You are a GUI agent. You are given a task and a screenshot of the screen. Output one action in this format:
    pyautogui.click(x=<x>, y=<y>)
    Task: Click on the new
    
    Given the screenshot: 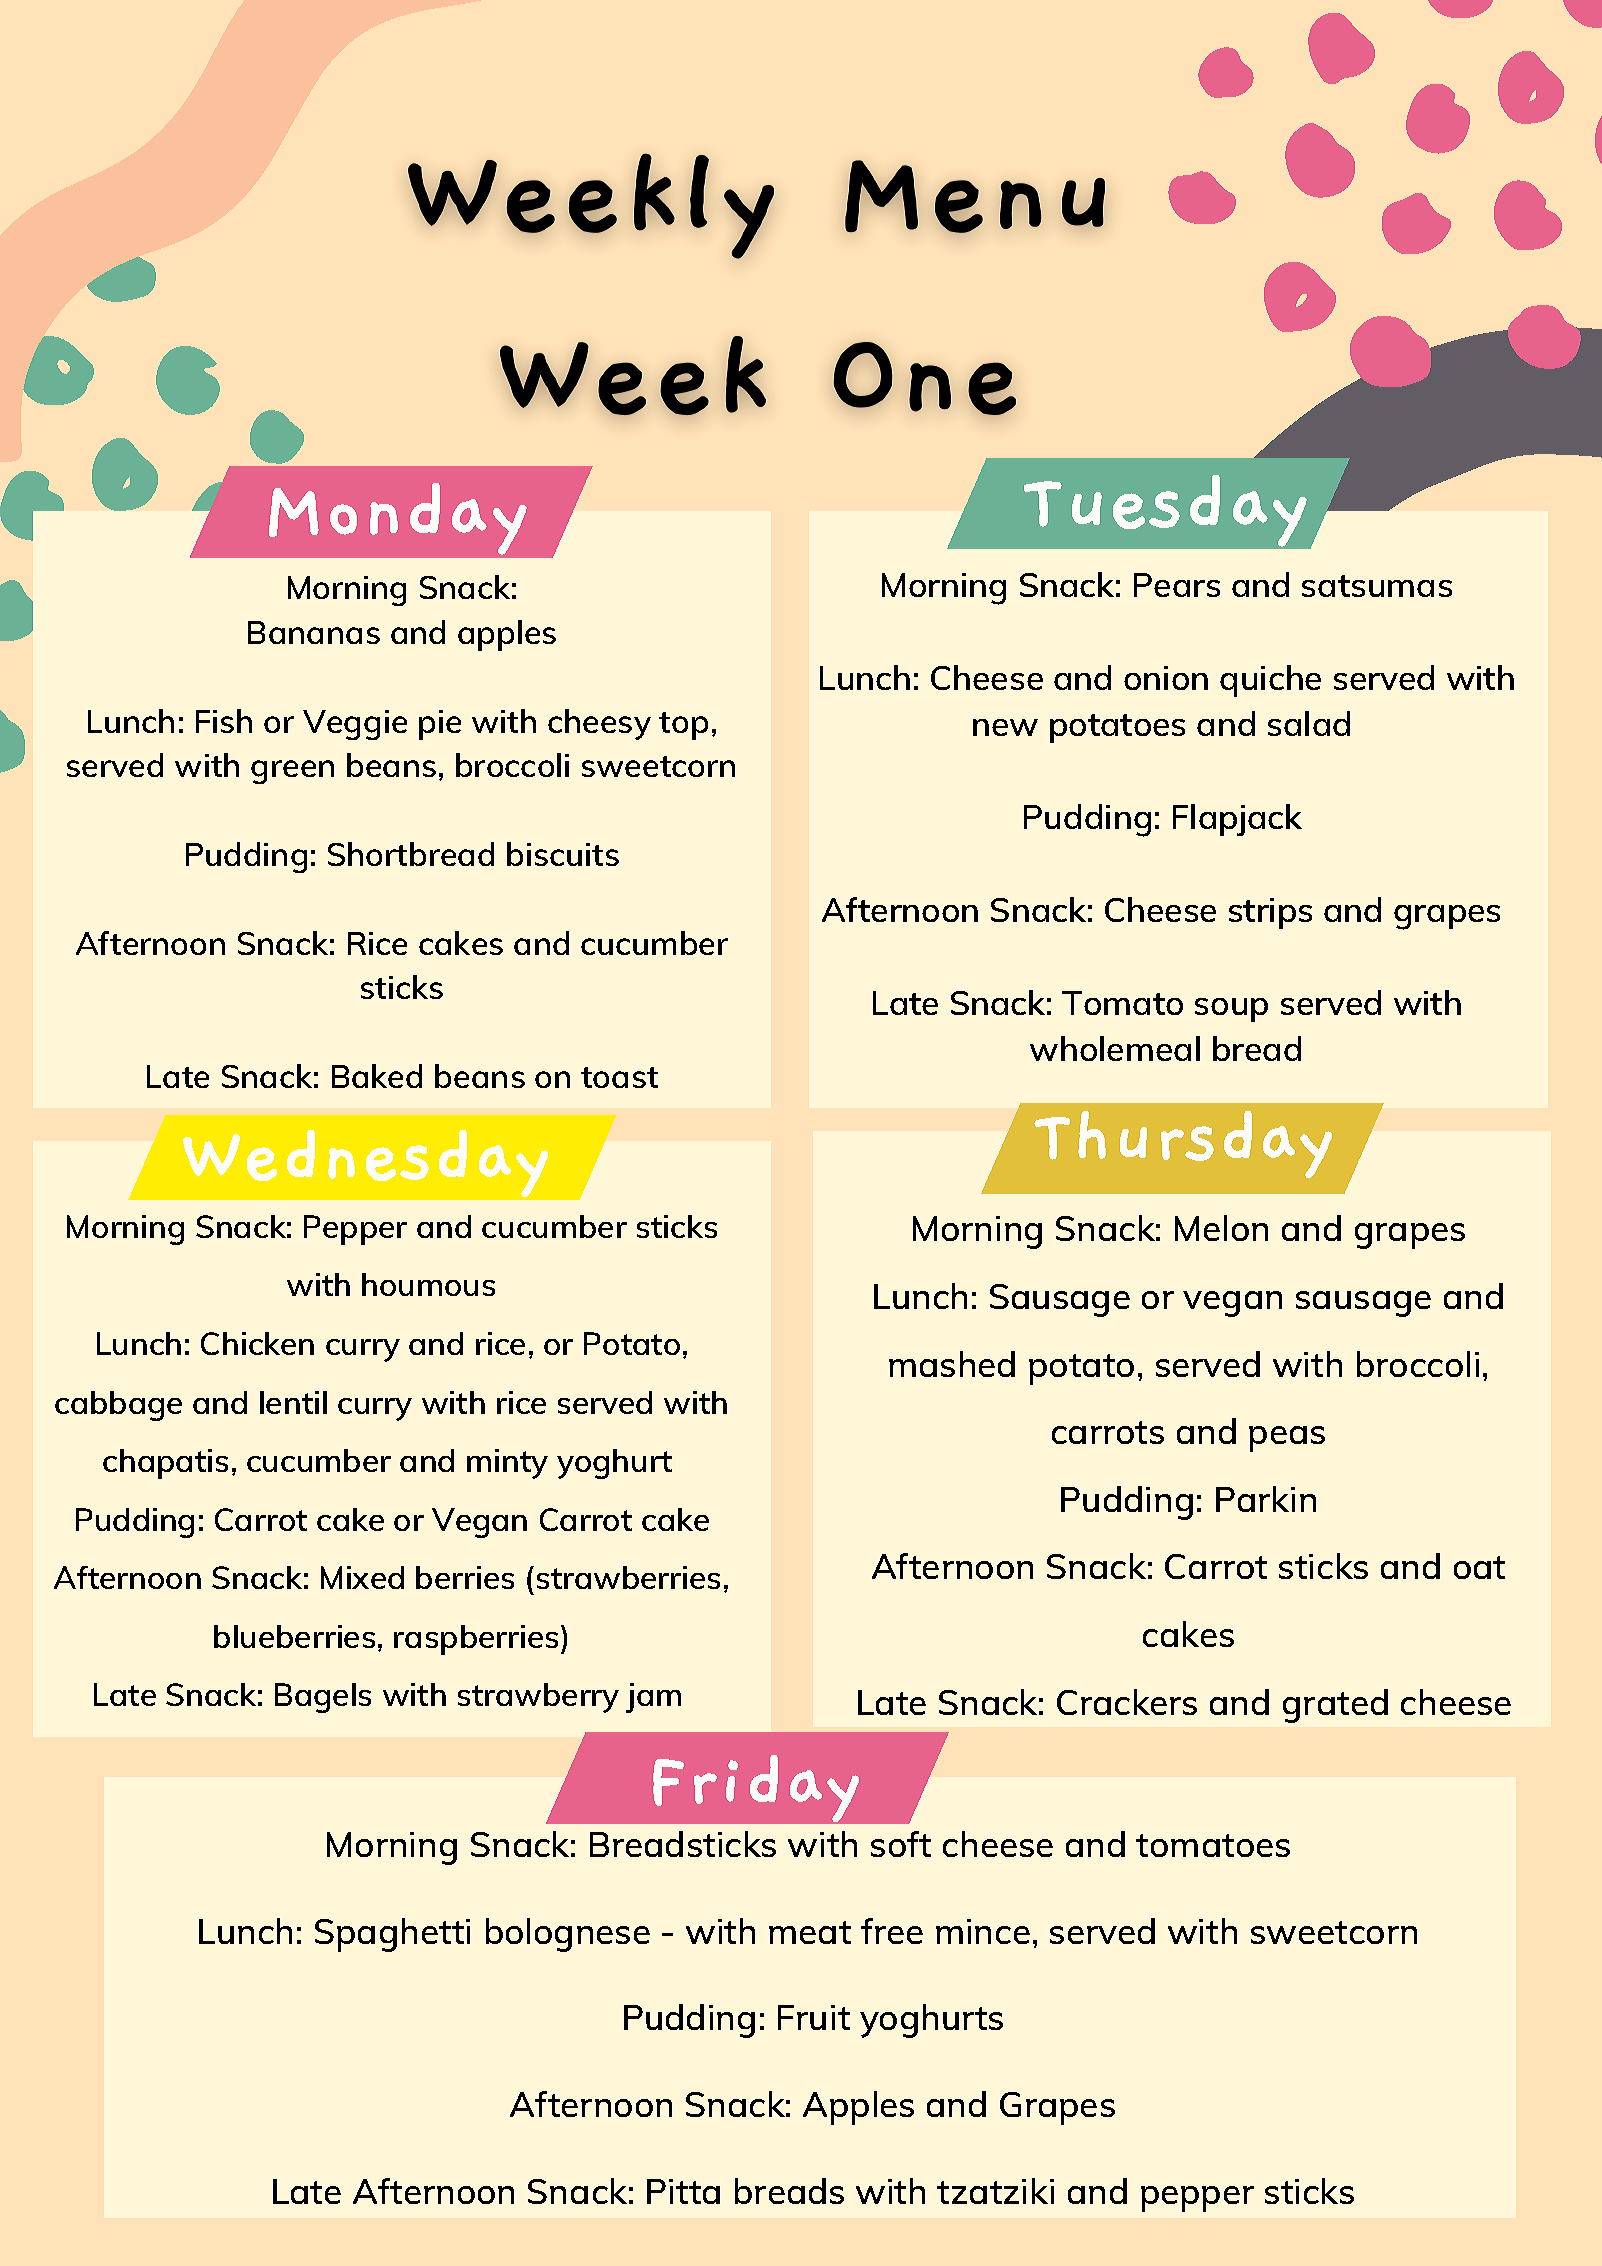 What is the action you would take?
    pyautogui.click(x=1005, y=727)
